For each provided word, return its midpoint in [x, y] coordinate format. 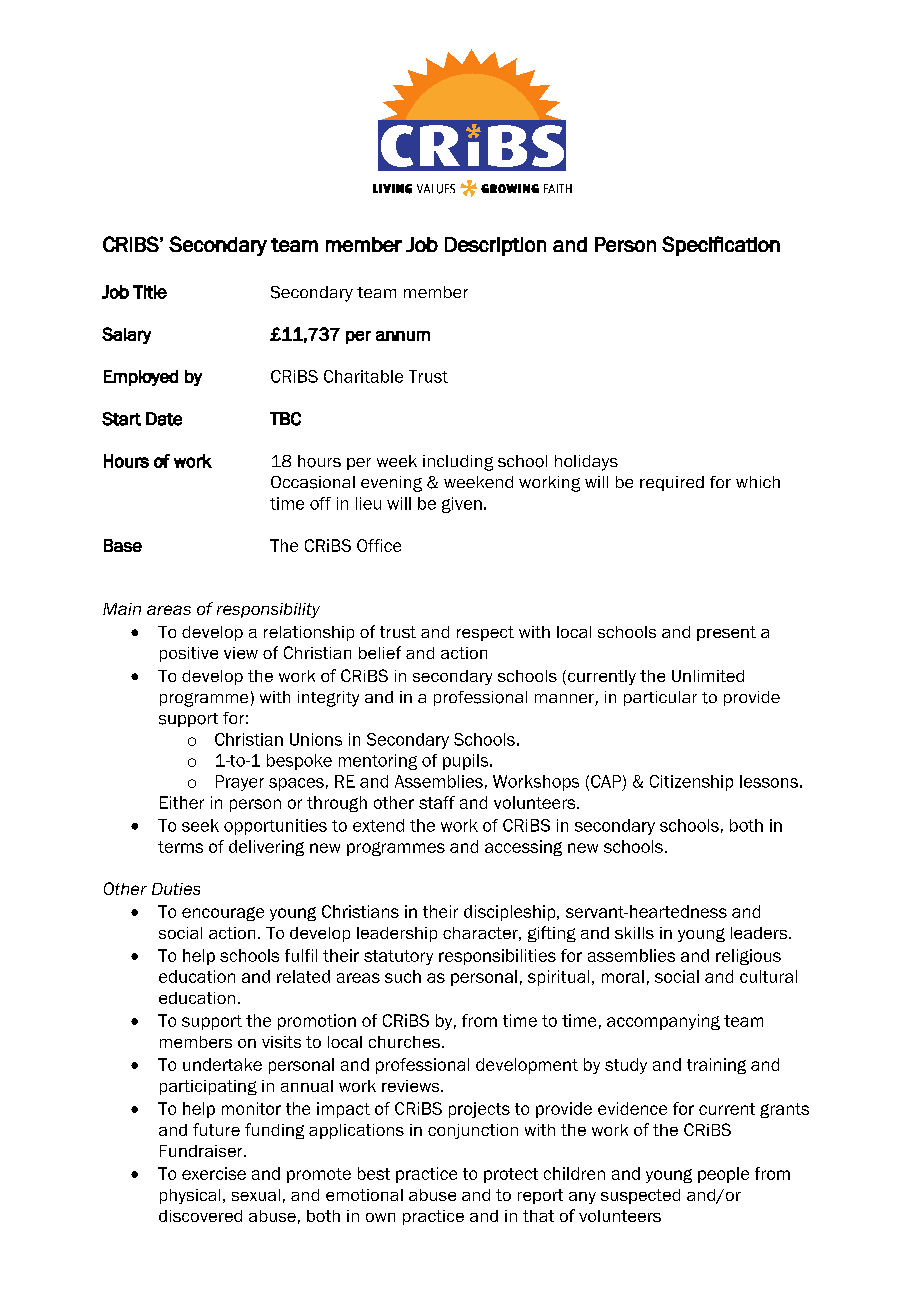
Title [150, 292]
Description [495, 246]
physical [190, 1196]
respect [485, 633]
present [726, 633]
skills [634, 933]
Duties [176, 889]
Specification [721, 246]
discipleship [511, 913]
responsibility [268, 610]
